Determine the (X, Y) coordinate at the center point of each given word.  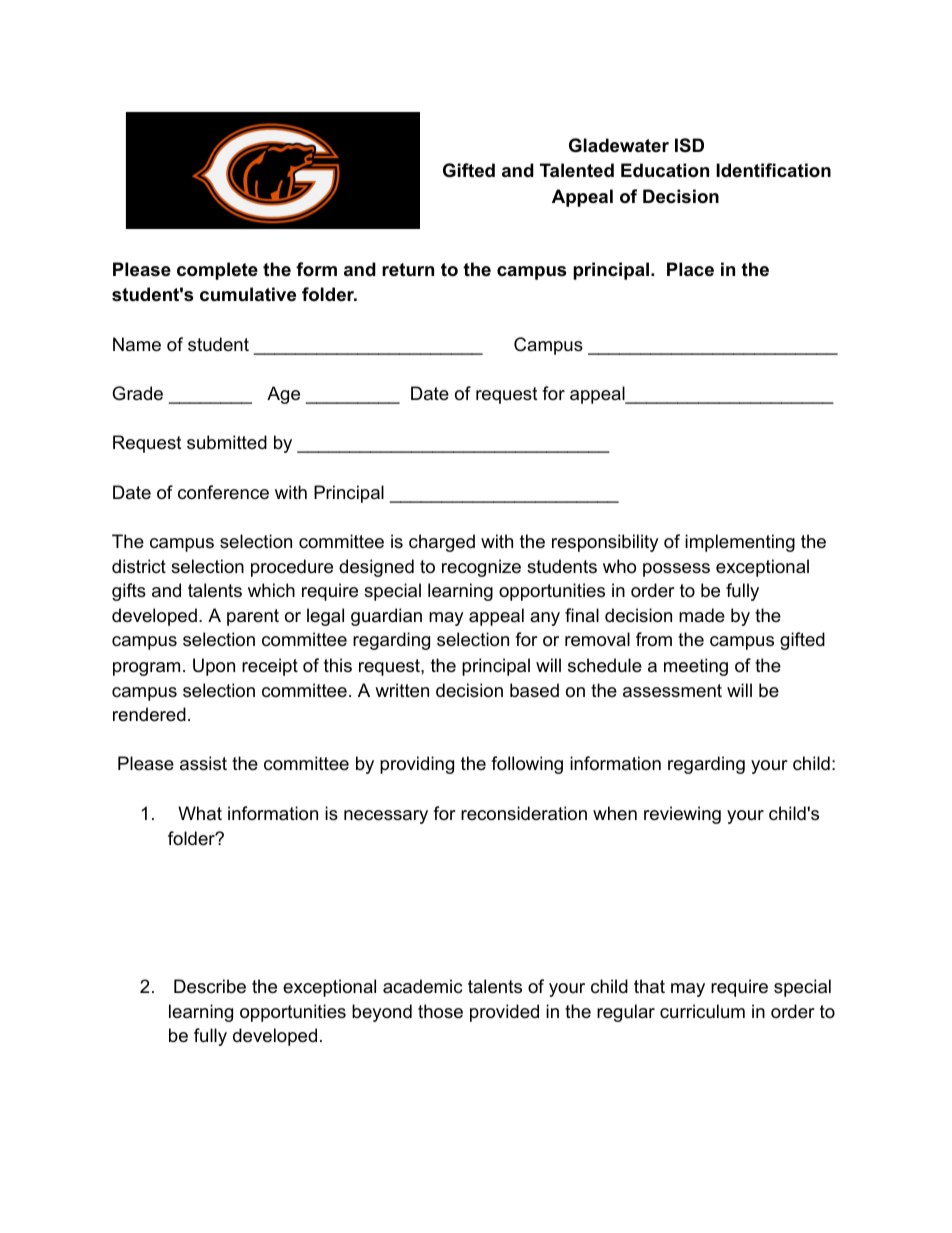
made (702, 615)
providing (417, 765)
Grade (137, 393)
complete (217, 271)
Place (690, 269)
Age (283, 395)
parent (253, 617)
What (200, 813)
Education (665, 170)
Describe (210, 986)
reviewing (682, 815)
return (408, 269)
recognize (481, 568)
